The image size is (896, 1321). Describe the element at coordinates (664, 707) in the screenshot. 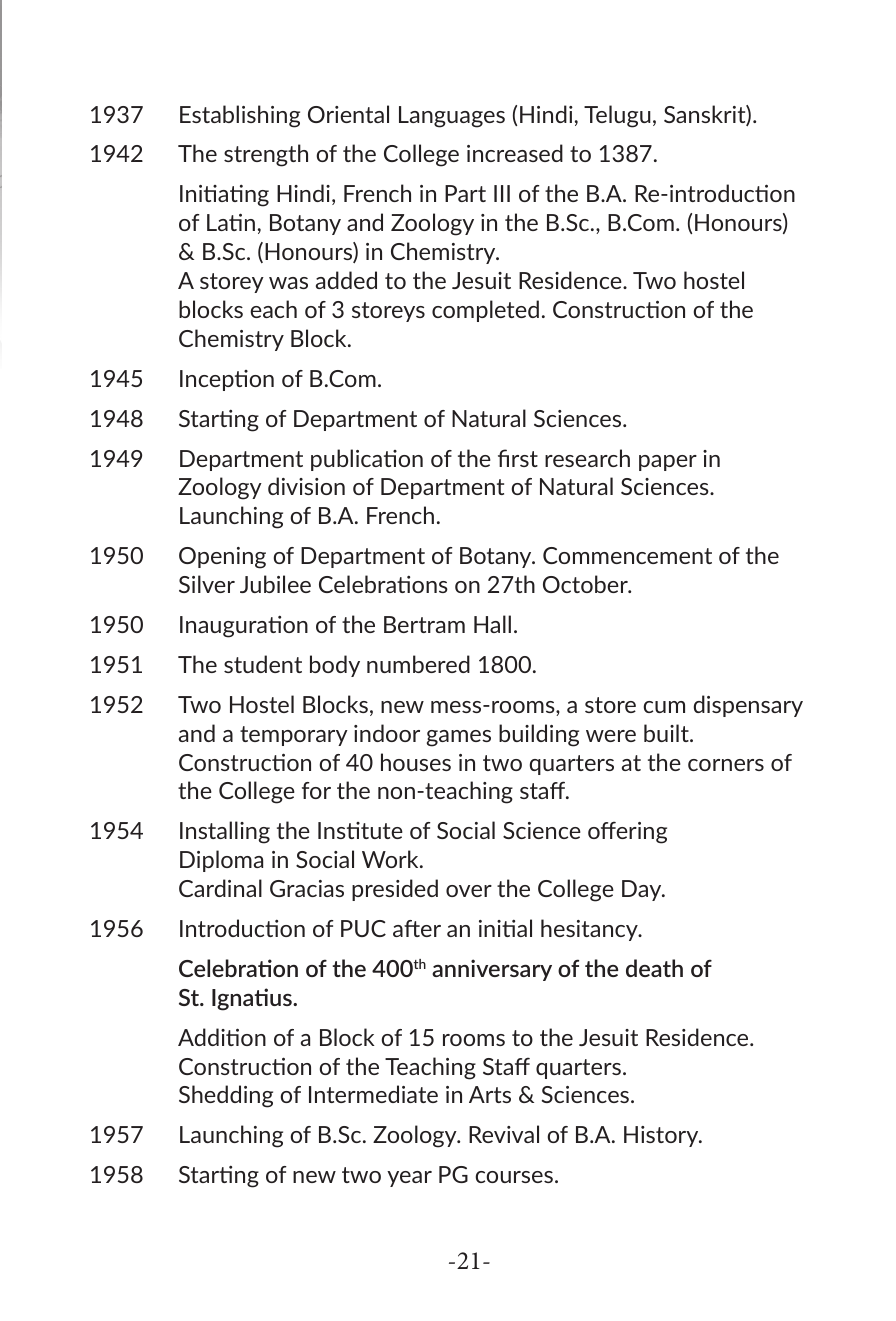

I see `cum` at that location.
